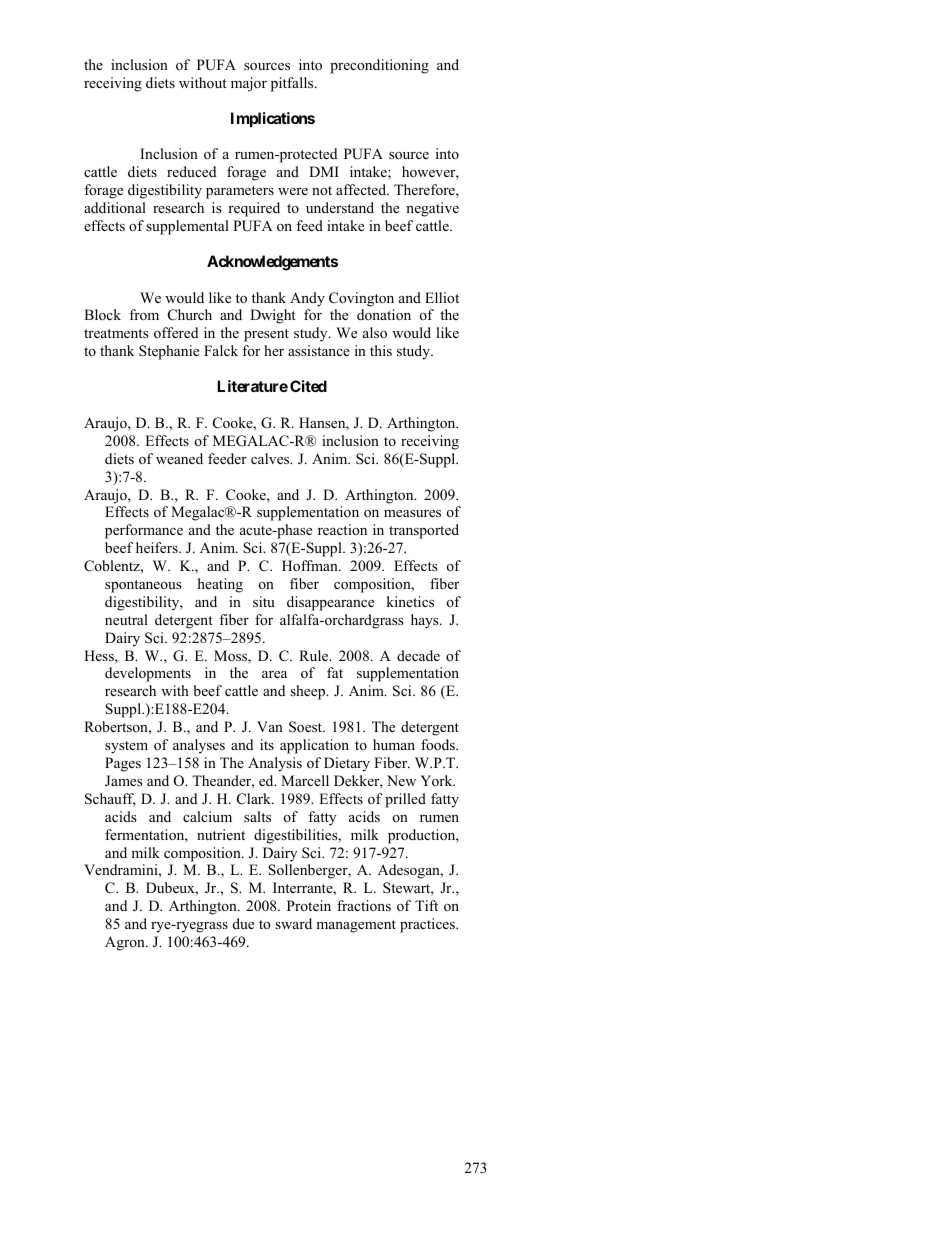 This document has width=952, height=1233. Describe the element at coordinates (412, 513) in the document. I see `measures` at that location.
